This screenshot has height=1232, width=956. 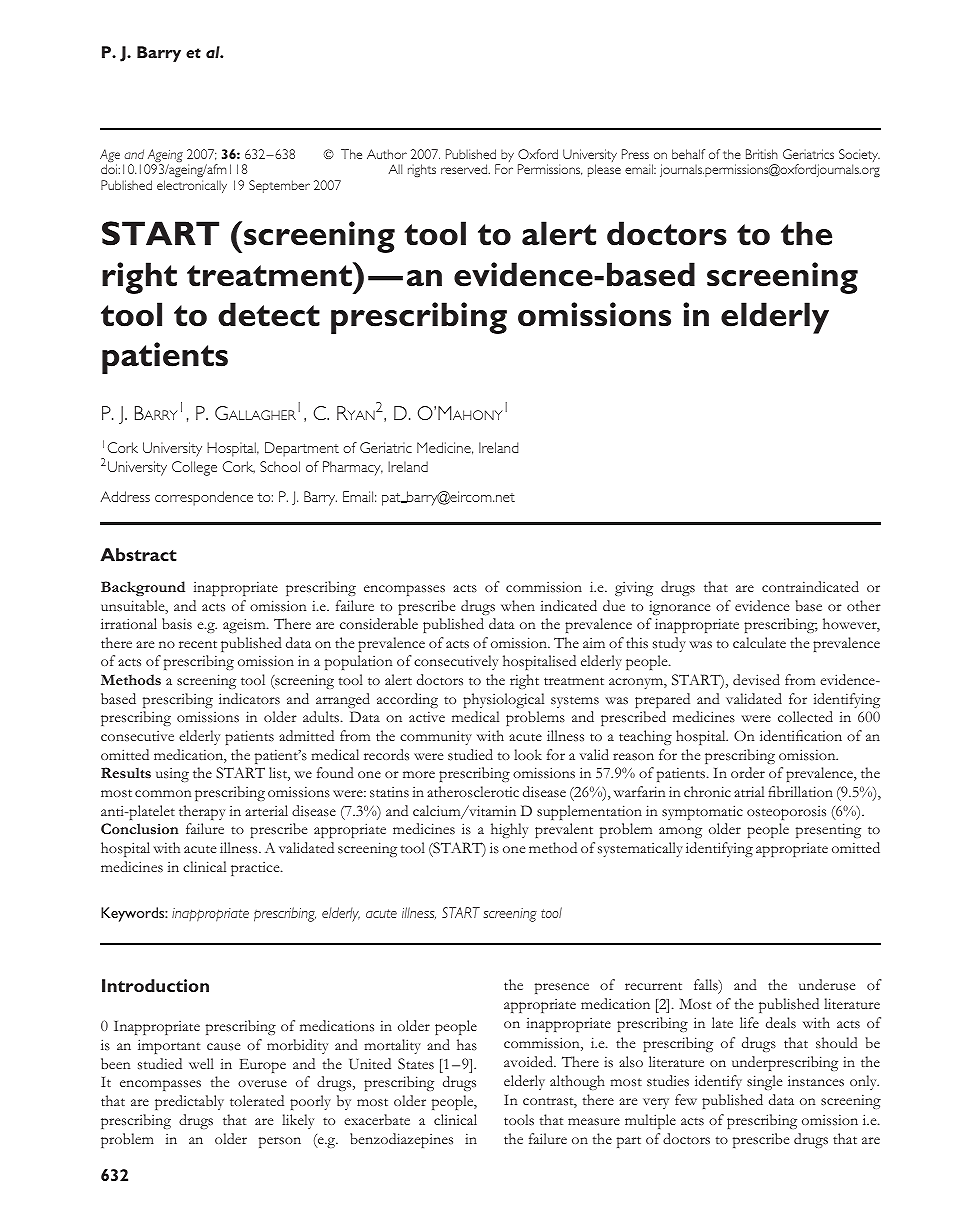 I want to click on electronically, so click(x=192, y=186).
